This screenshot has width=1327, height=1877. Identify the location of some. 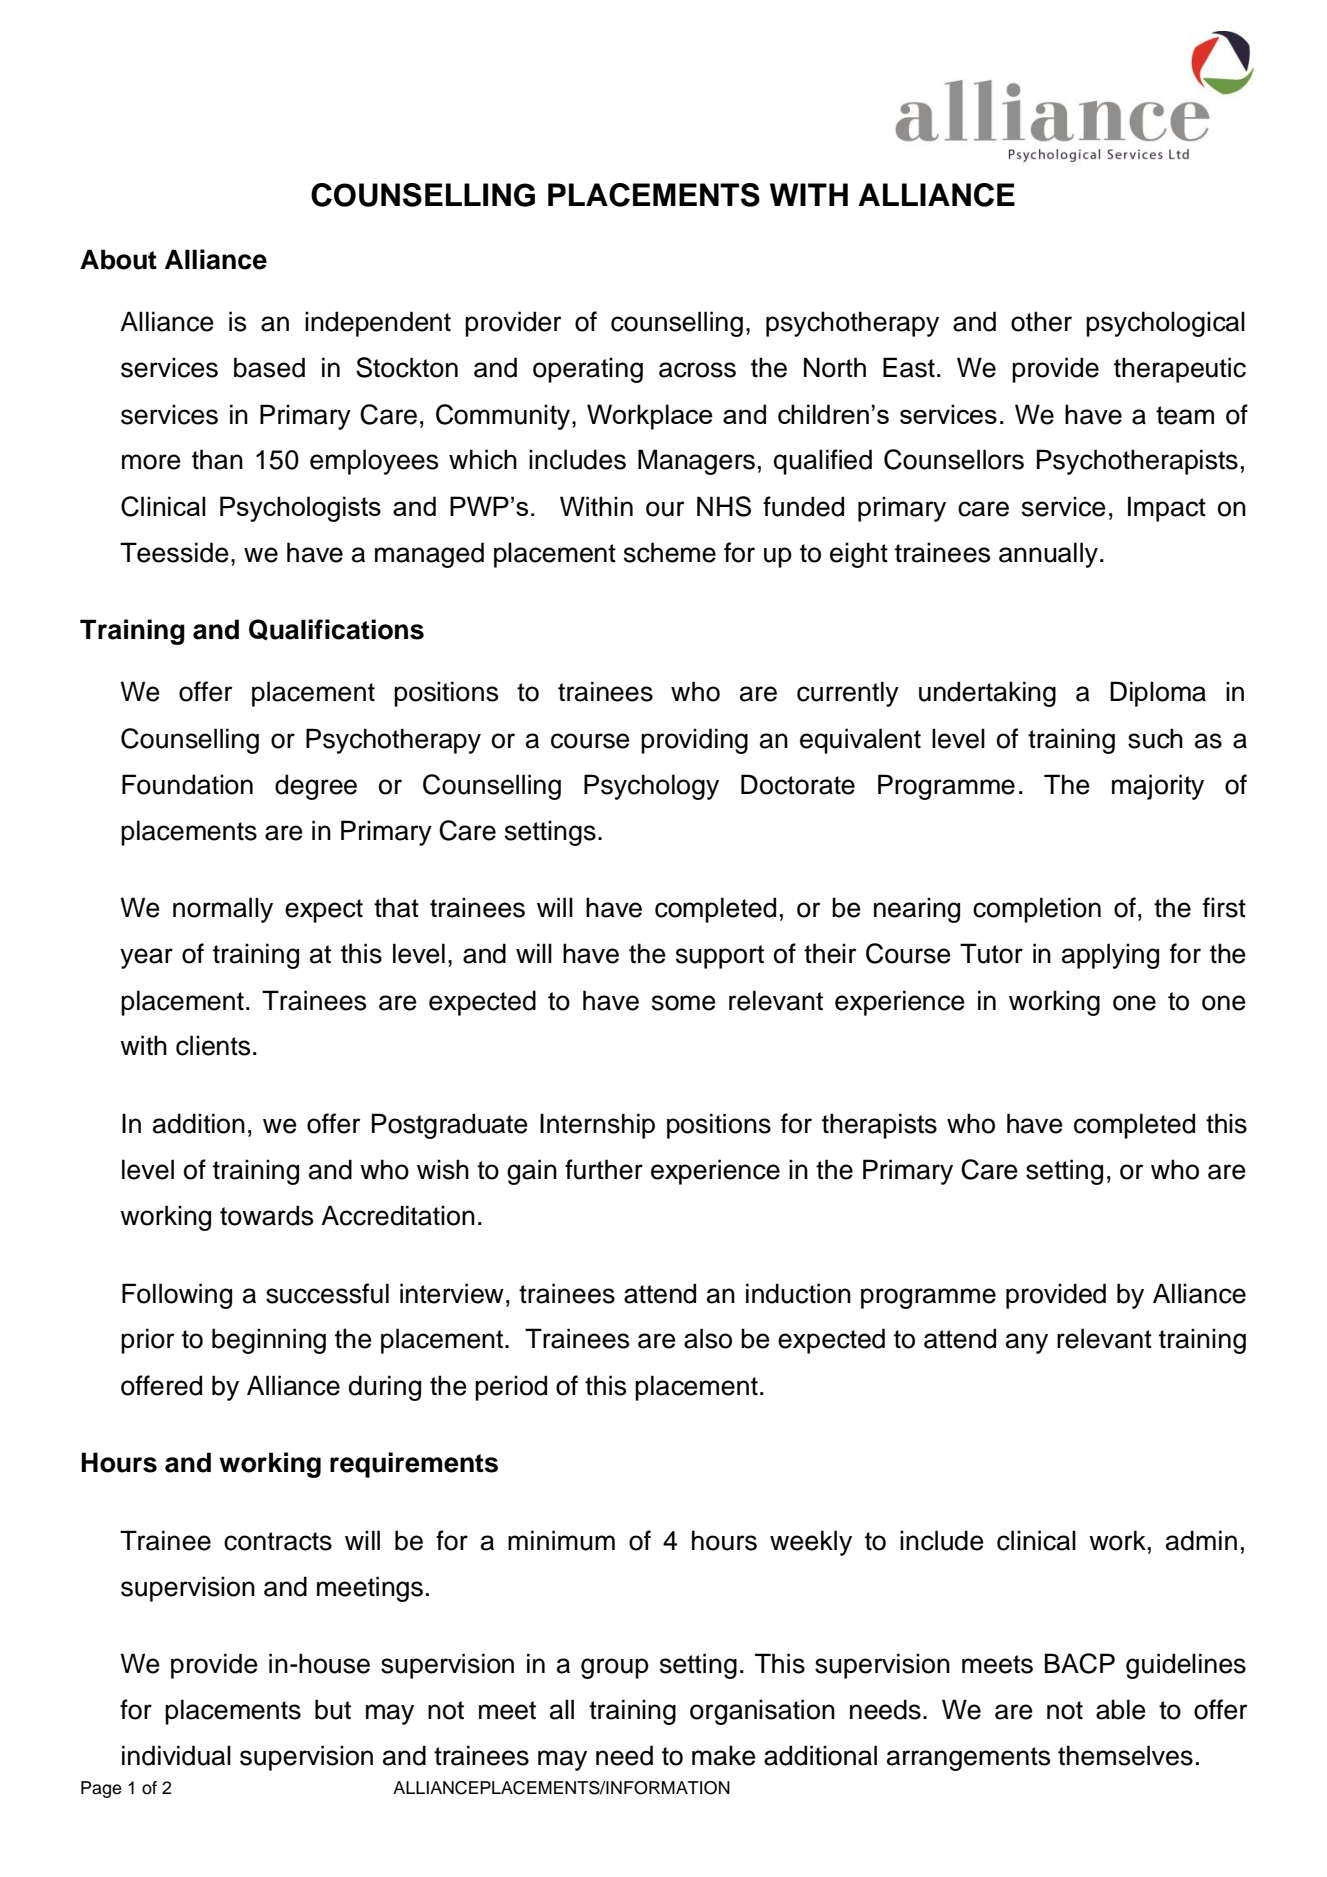
(684, 1003).
